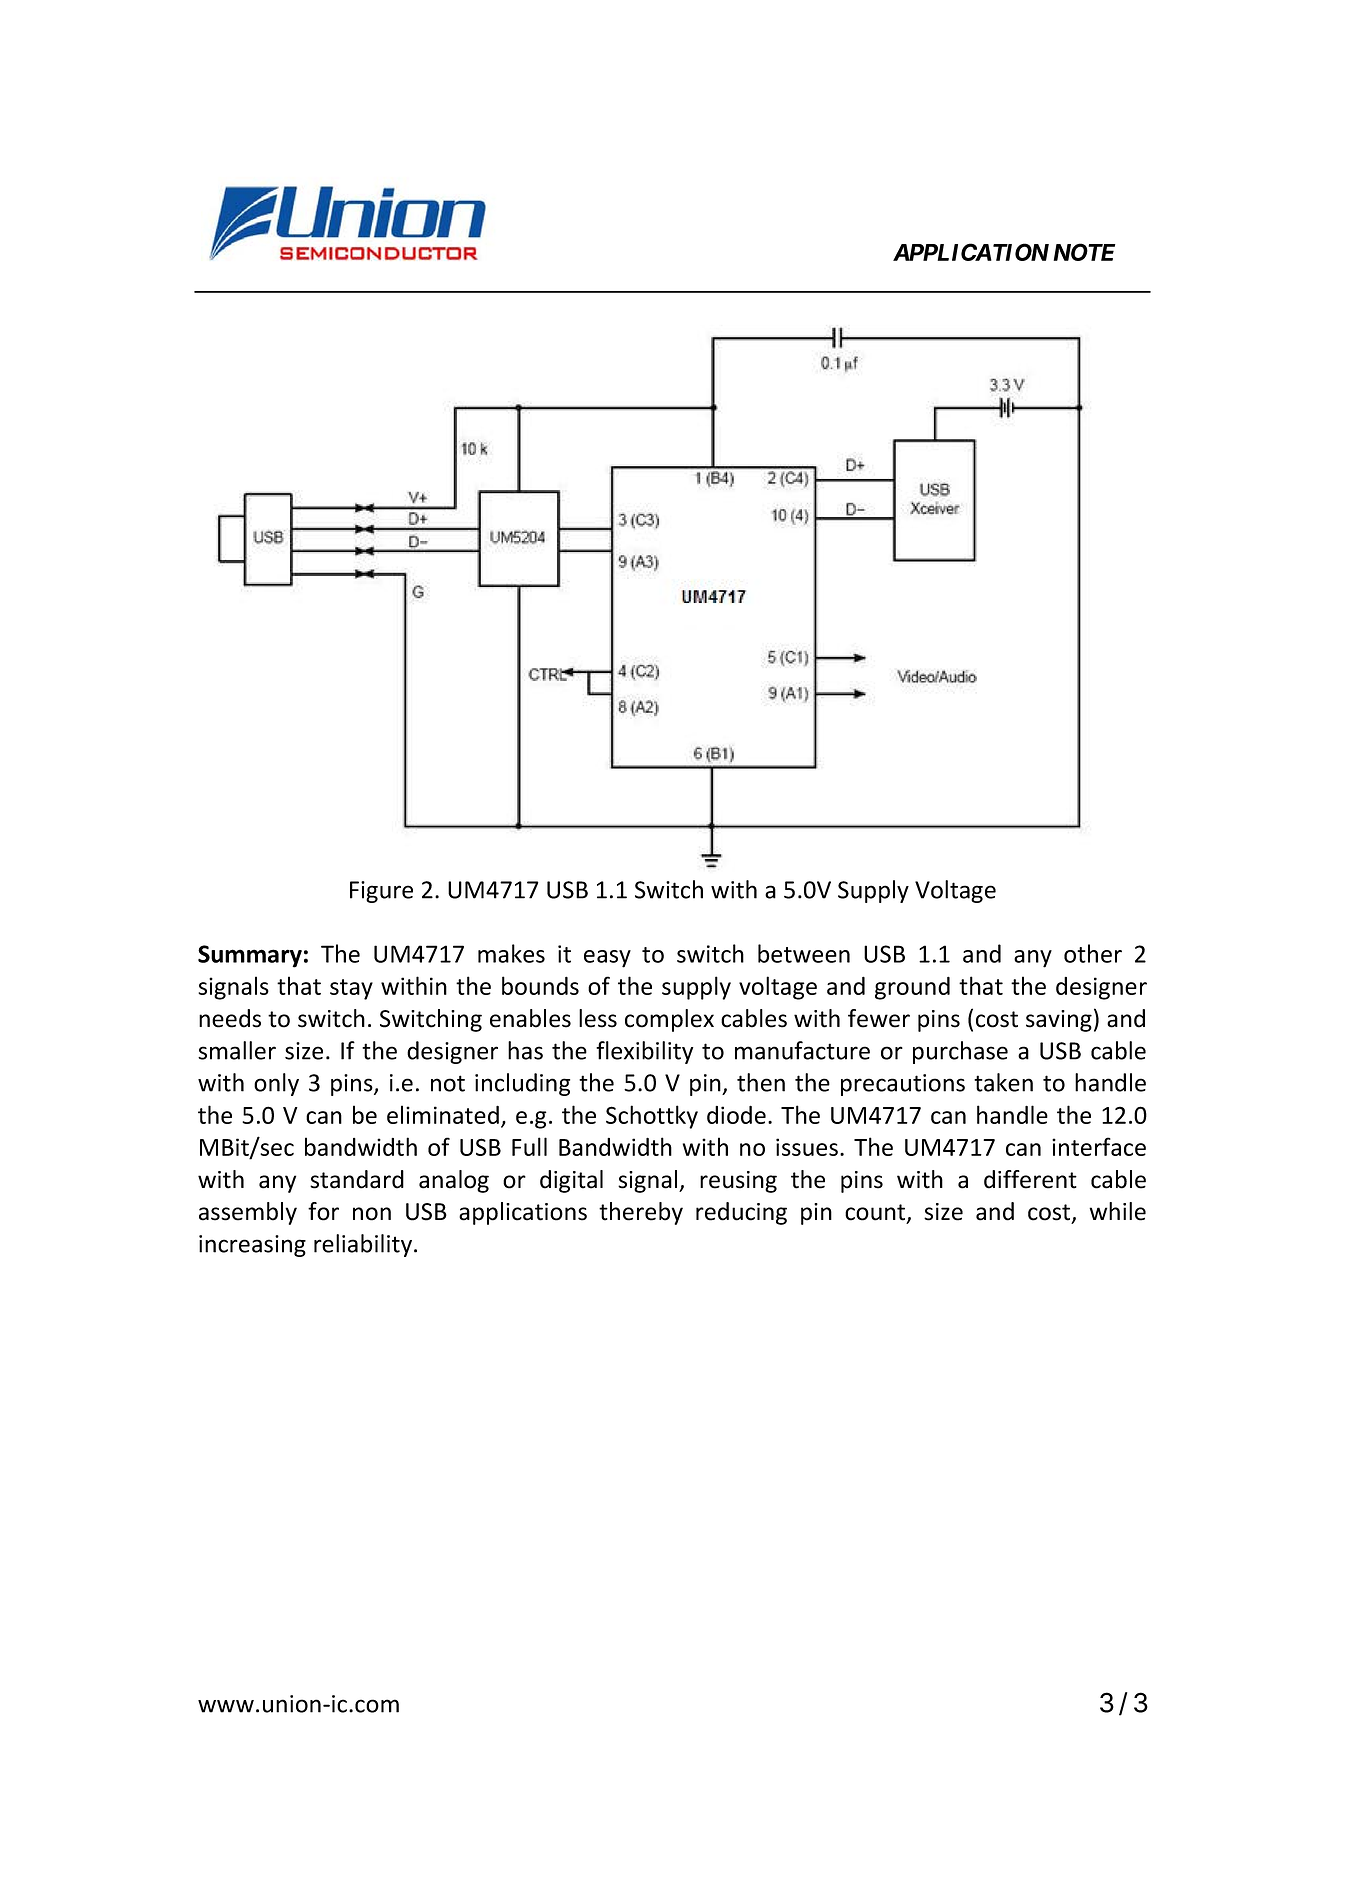 Image resolution: width=1345 pixels, height=1903 pixels. Describe the element at coordinates (351, 989) in the image. I see `stay` at that location.
